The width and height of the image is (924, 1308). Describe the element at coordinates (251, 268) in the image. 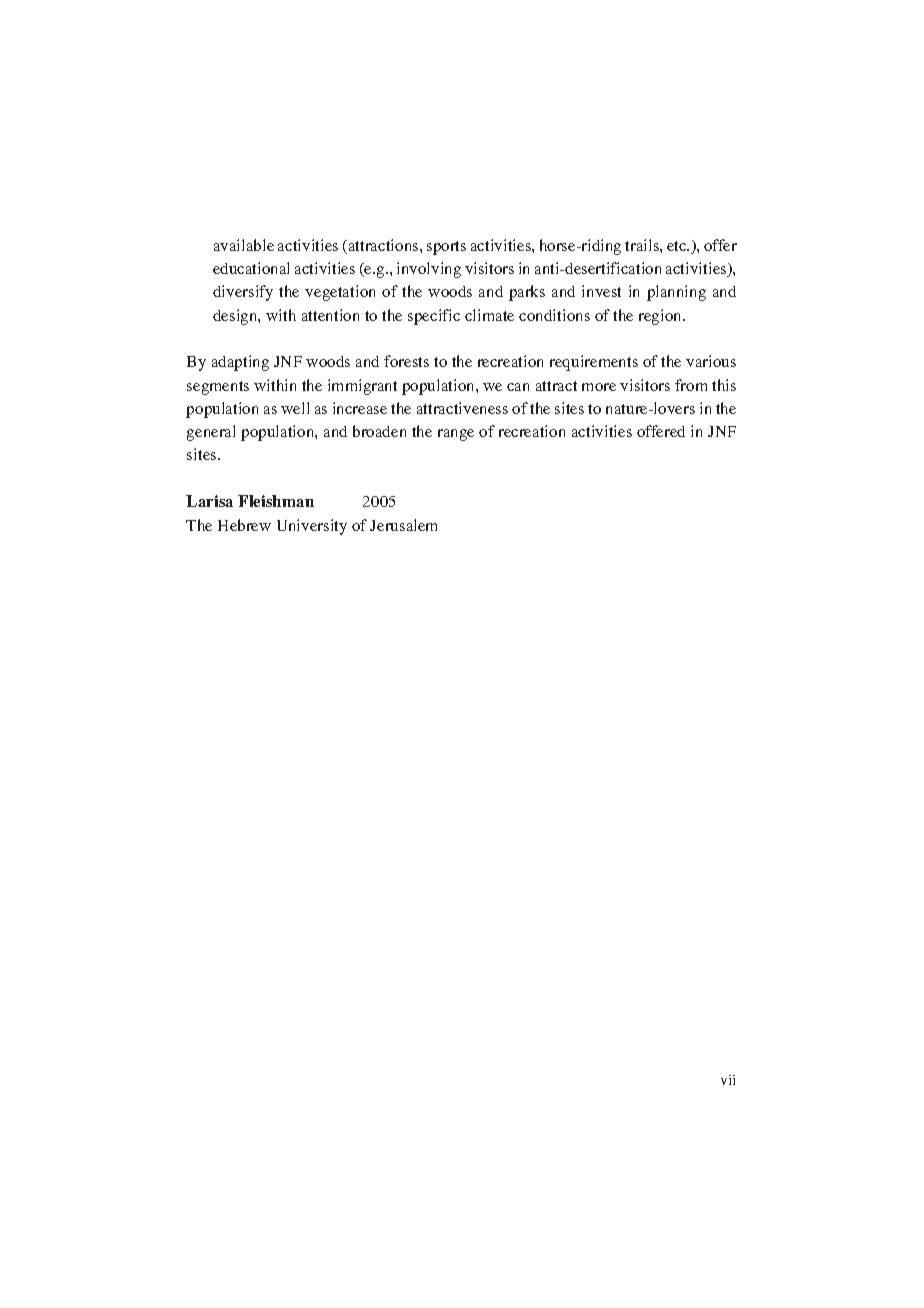

I see `educational` at that location.
